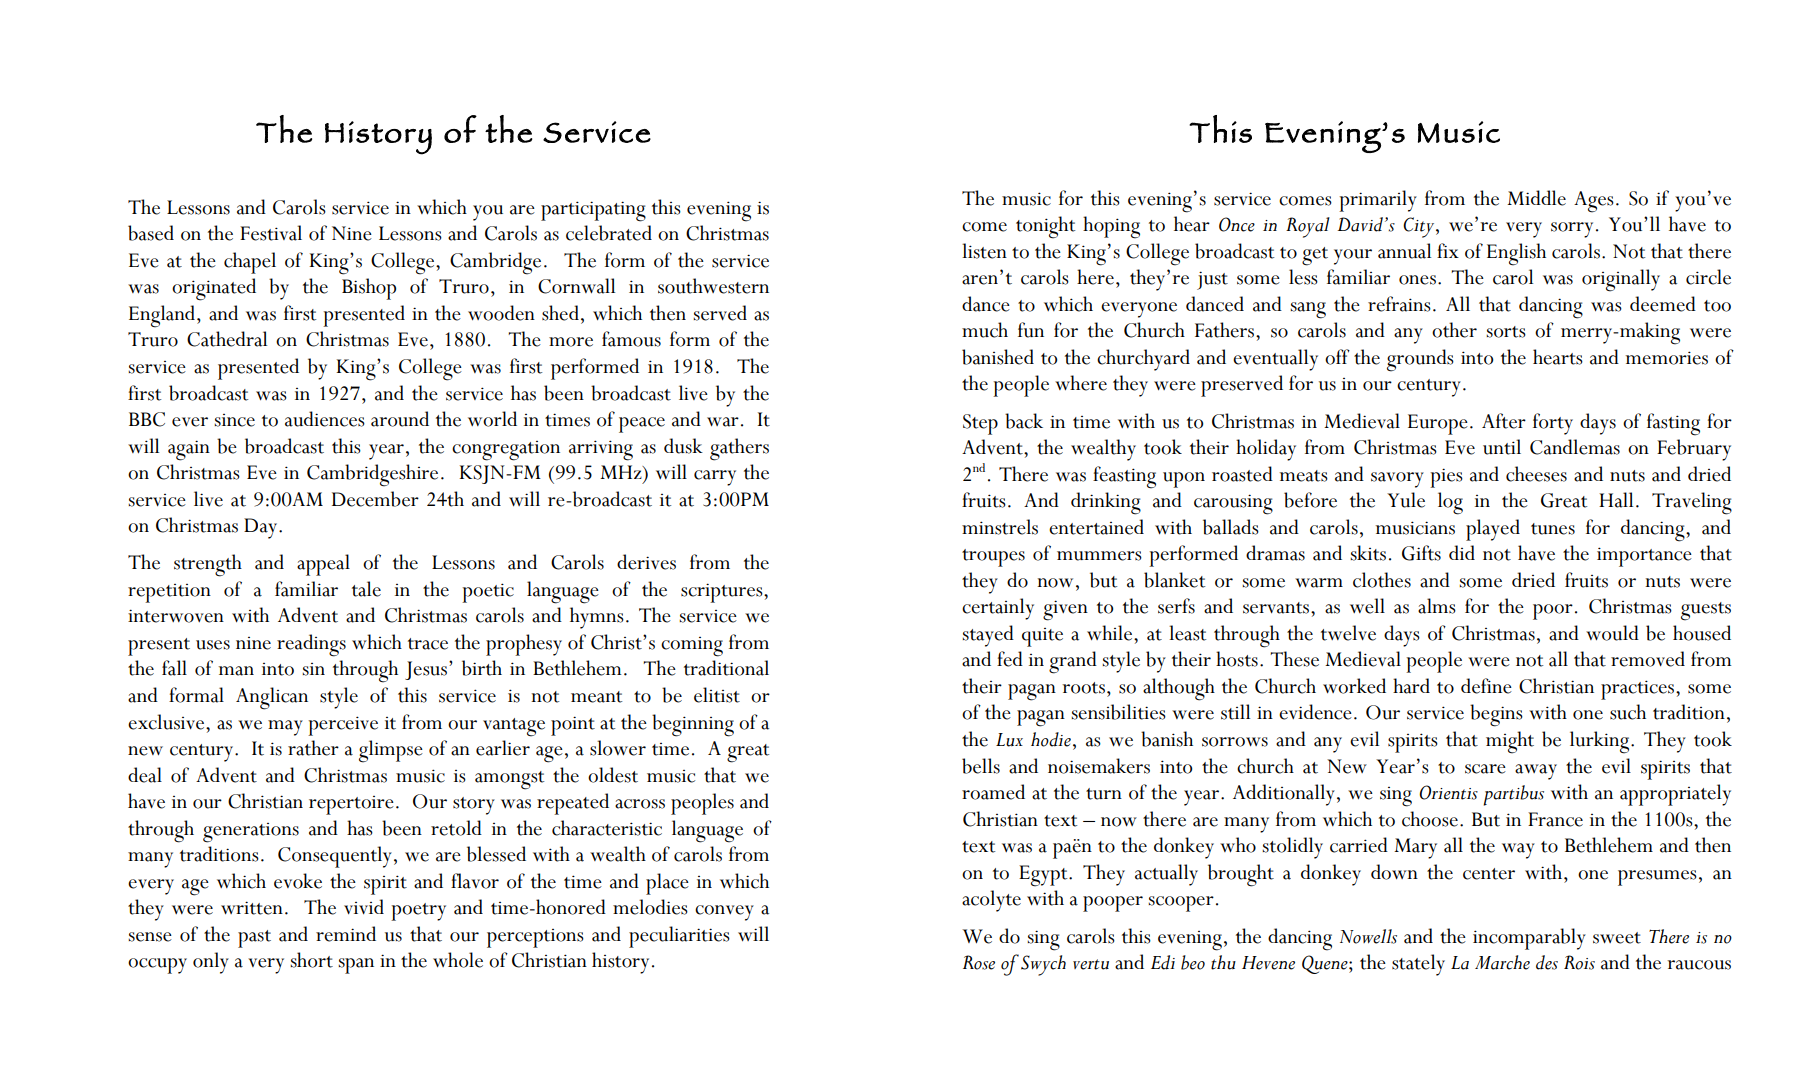 Image resolution: width=1796 pixels, height=1090 pixels. I want to click on Festival, so click(271, 233).
